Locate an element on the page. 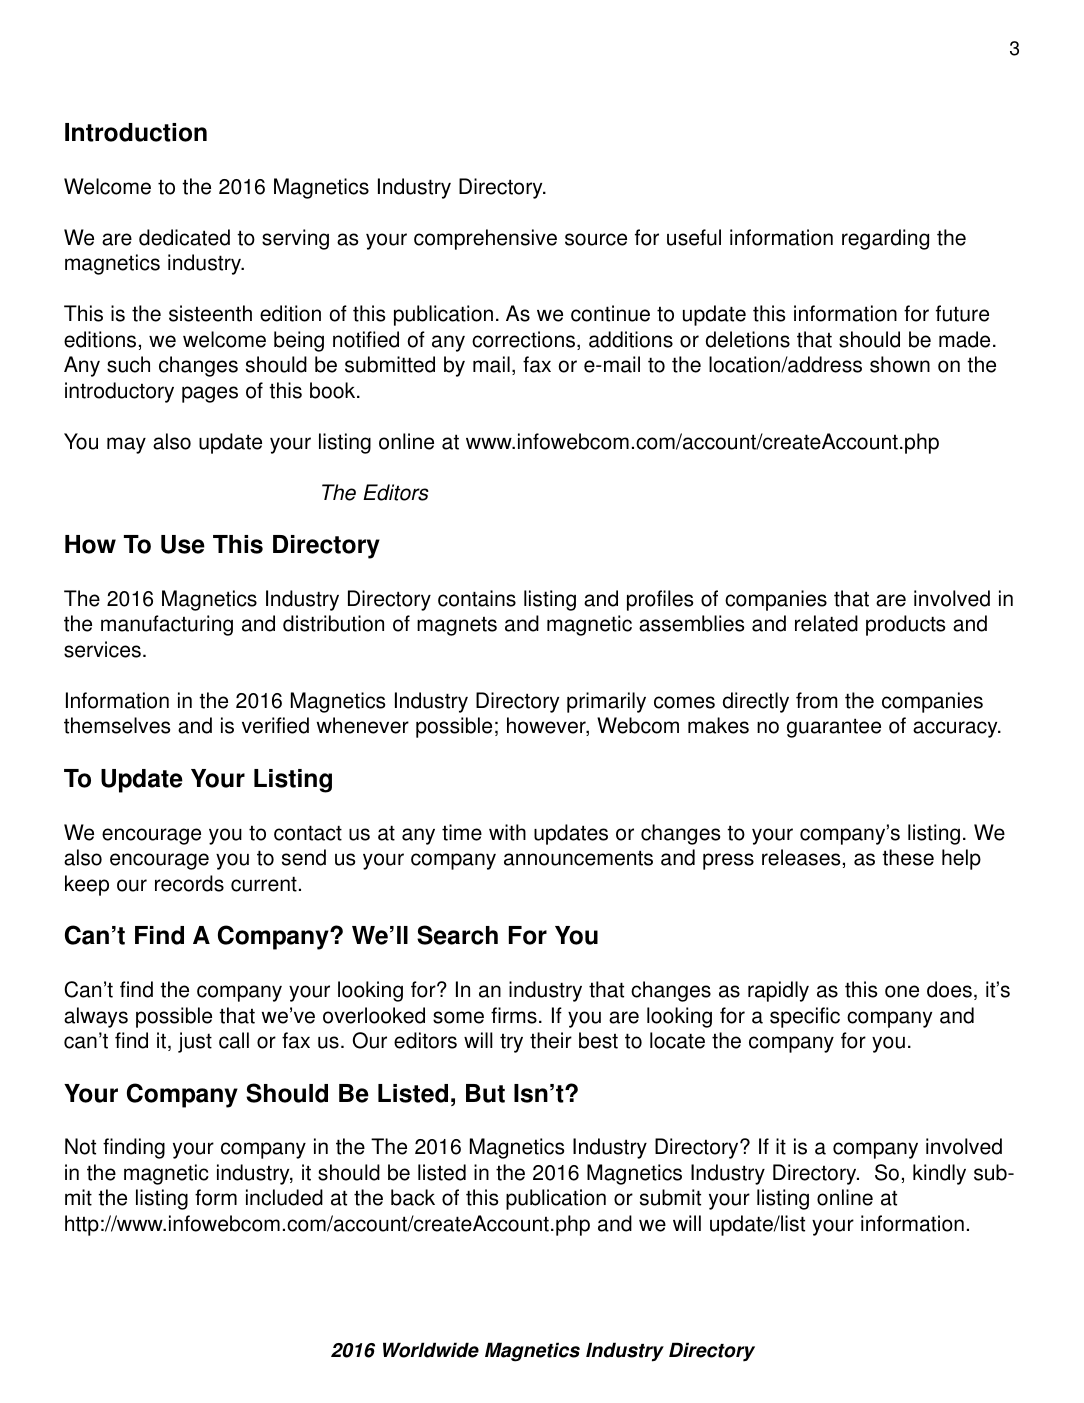 The height and width of the document is (1403, 1084). included is located at coordinates (284, 1197).
